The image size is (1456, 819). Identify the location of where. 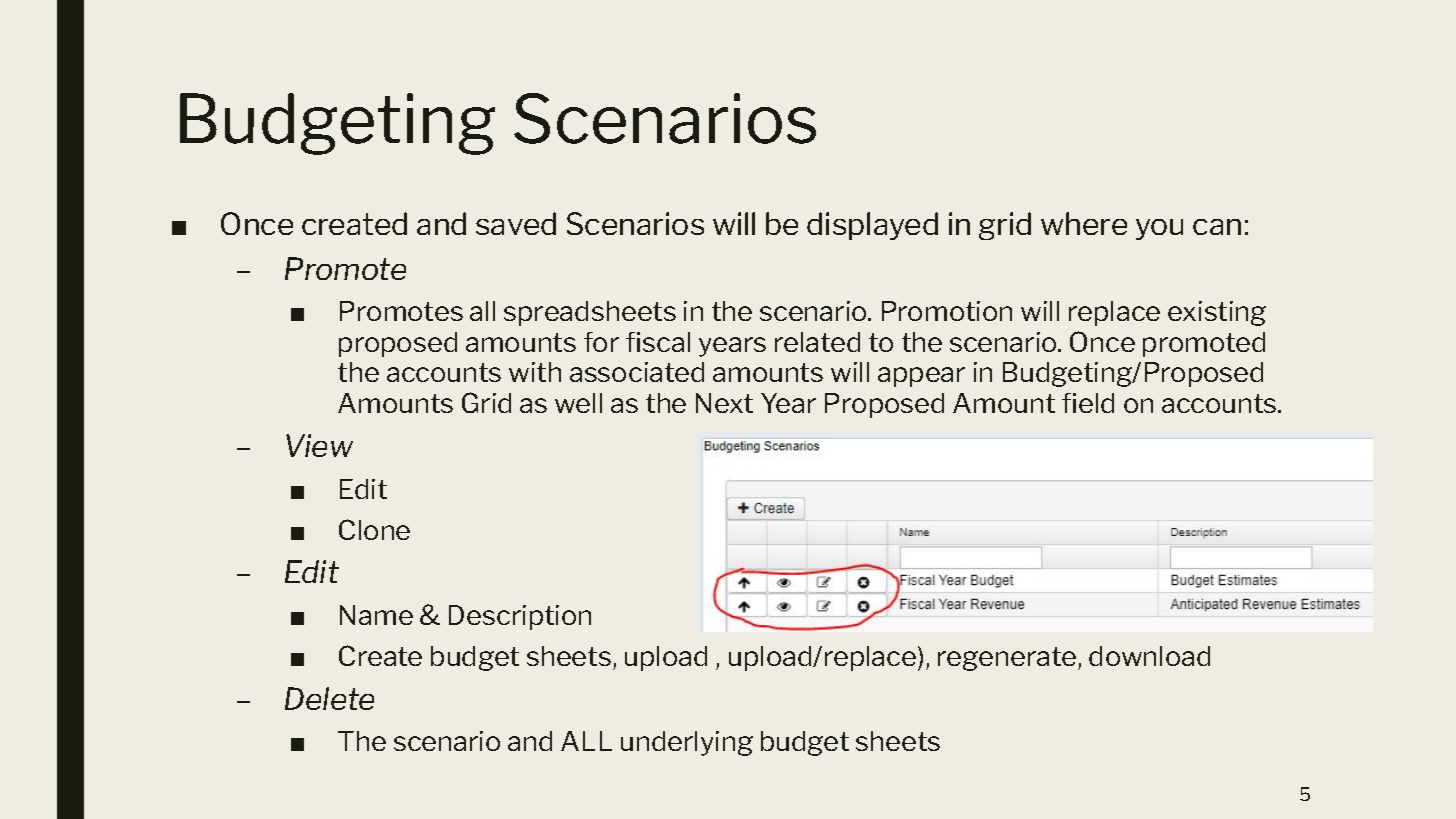
(1084, 223).
